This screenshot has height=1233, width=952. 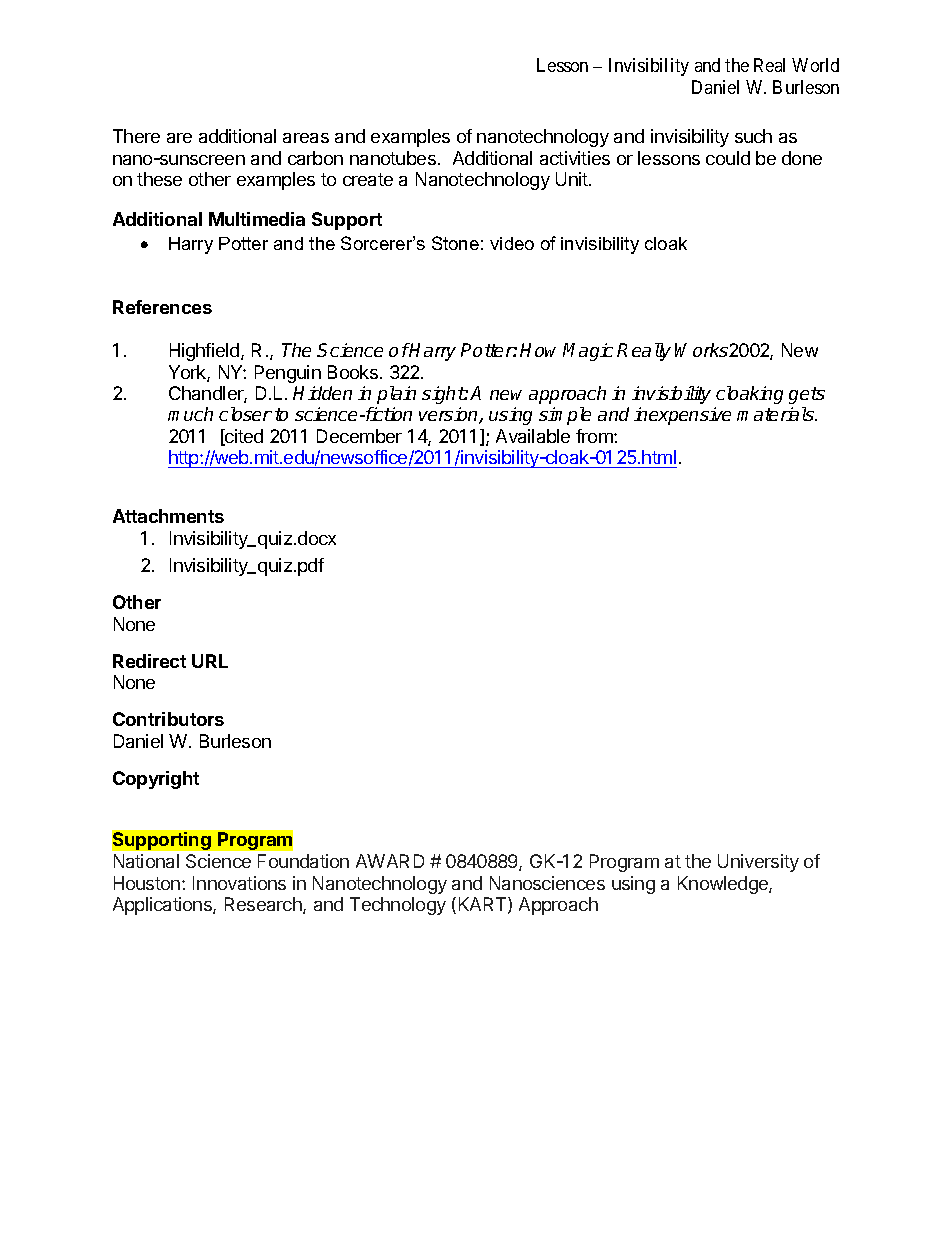 I want to click on AWARD, so click(x=390, y=861).
